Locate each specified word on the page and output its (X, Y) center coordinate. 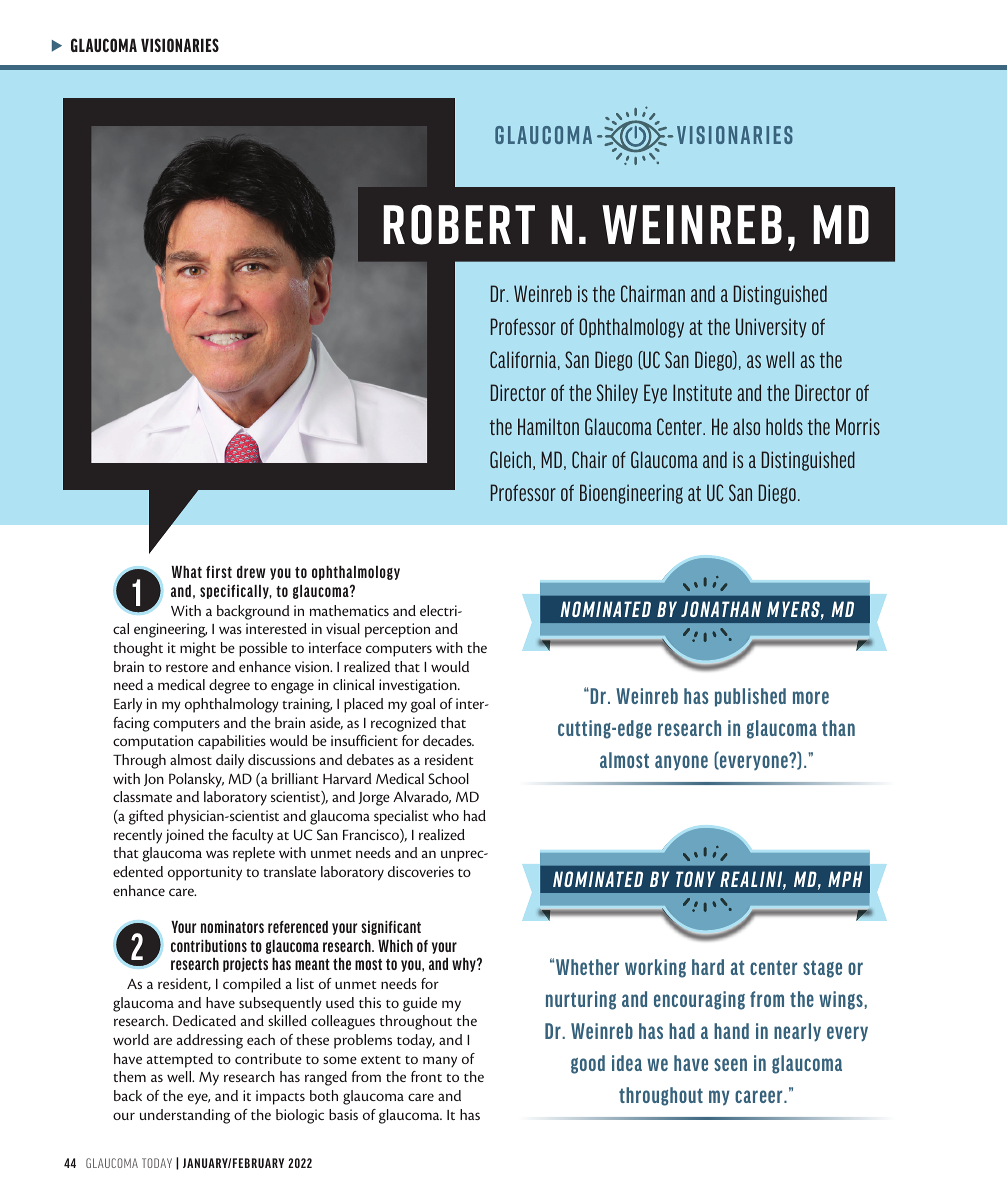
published (750, 697)
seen (730, 1064)
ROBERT (459, 224)
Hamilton (548, 426)
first (219, 572)
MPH (845, 879)
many (440, 1062)
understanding (185, 1116)
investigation (419, 686)
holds (784, 426)
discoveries (421, 871)
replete (254, 854)
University (771, 328)
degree (229, 686)
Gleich (512, 460)
